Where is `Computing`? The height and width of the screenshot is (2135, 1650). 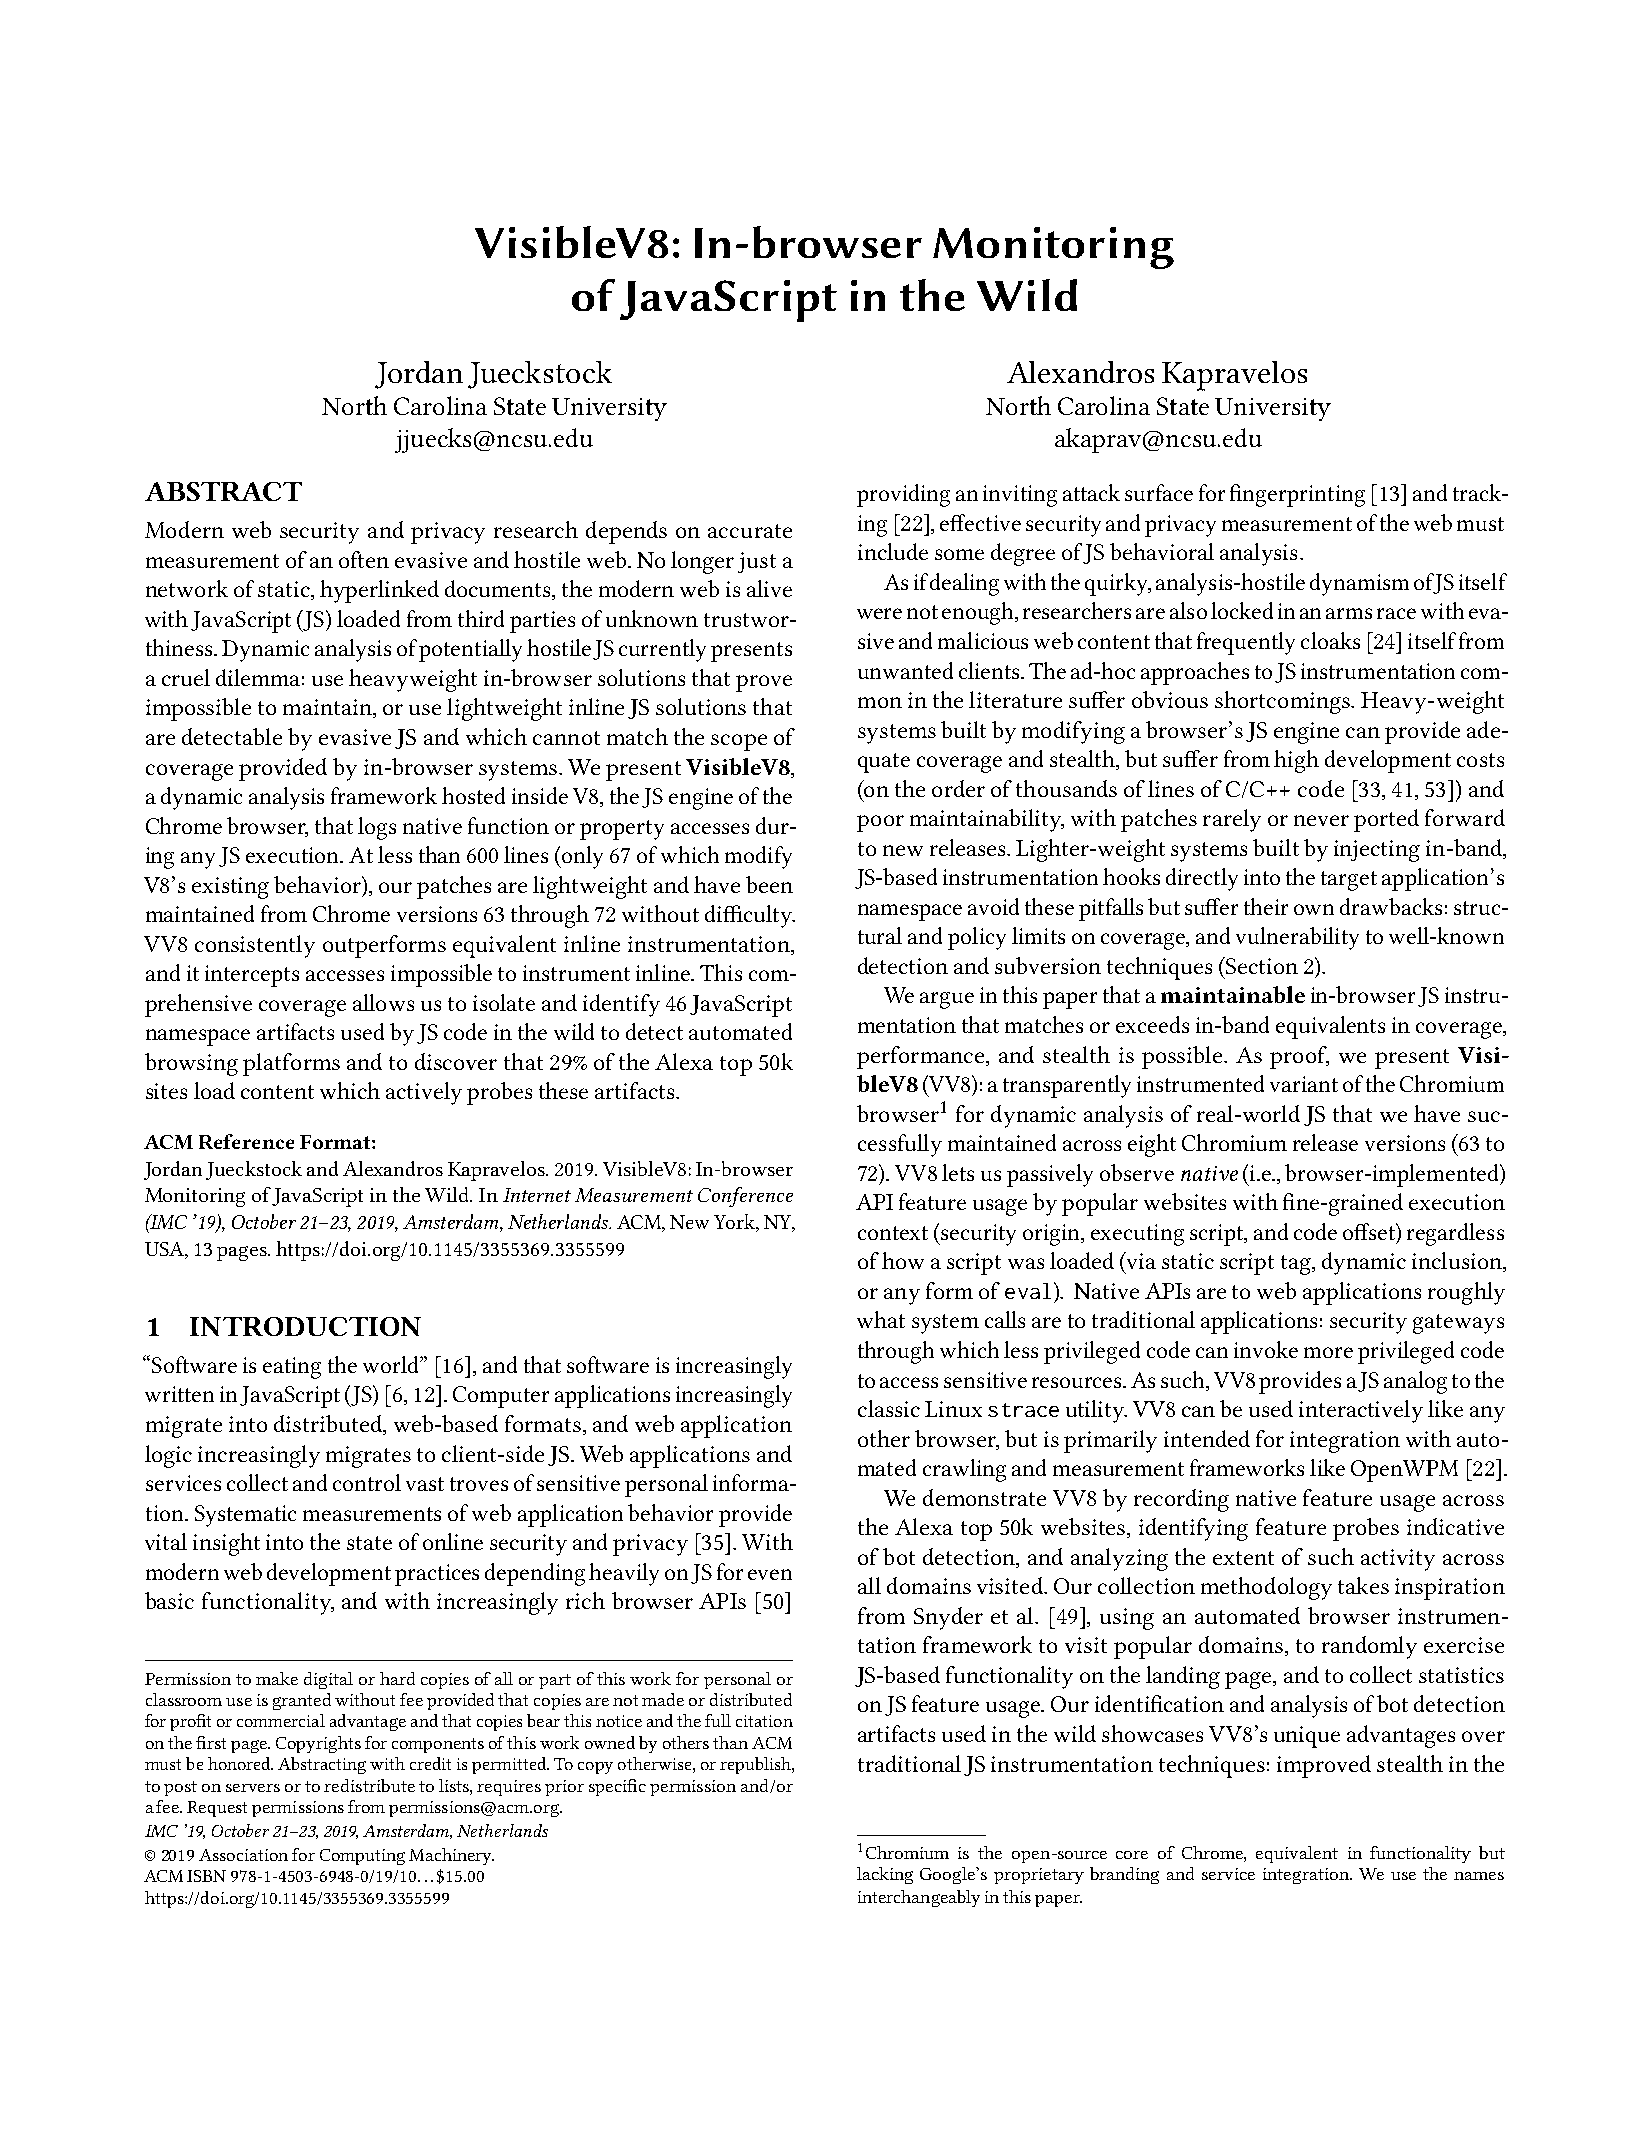 Computing is located at coordinates (362, 1857).
